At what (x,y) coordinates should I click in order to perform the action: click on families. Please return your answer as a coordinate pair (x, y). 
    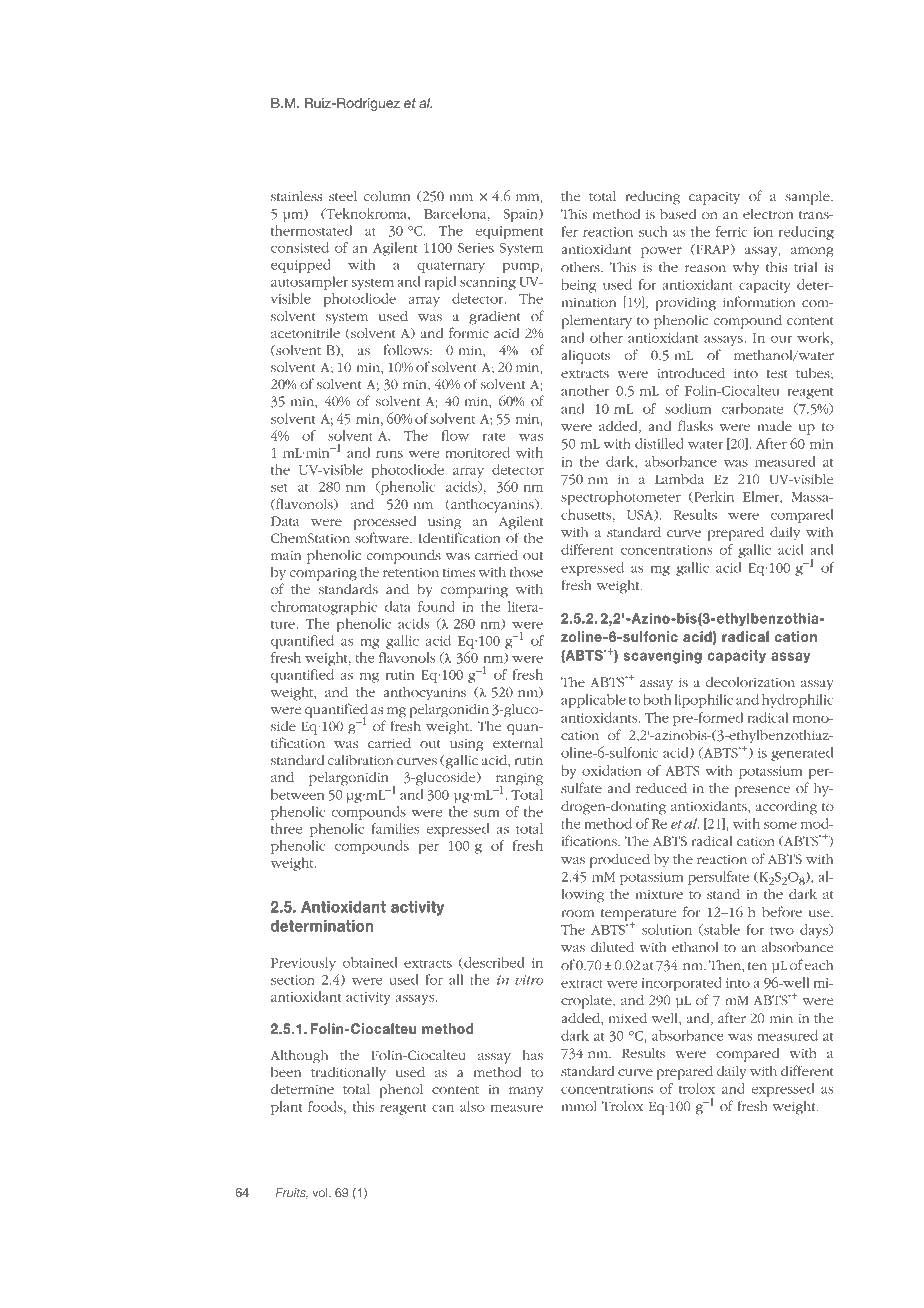
    Looking at the image, I should click on (395, 828).
